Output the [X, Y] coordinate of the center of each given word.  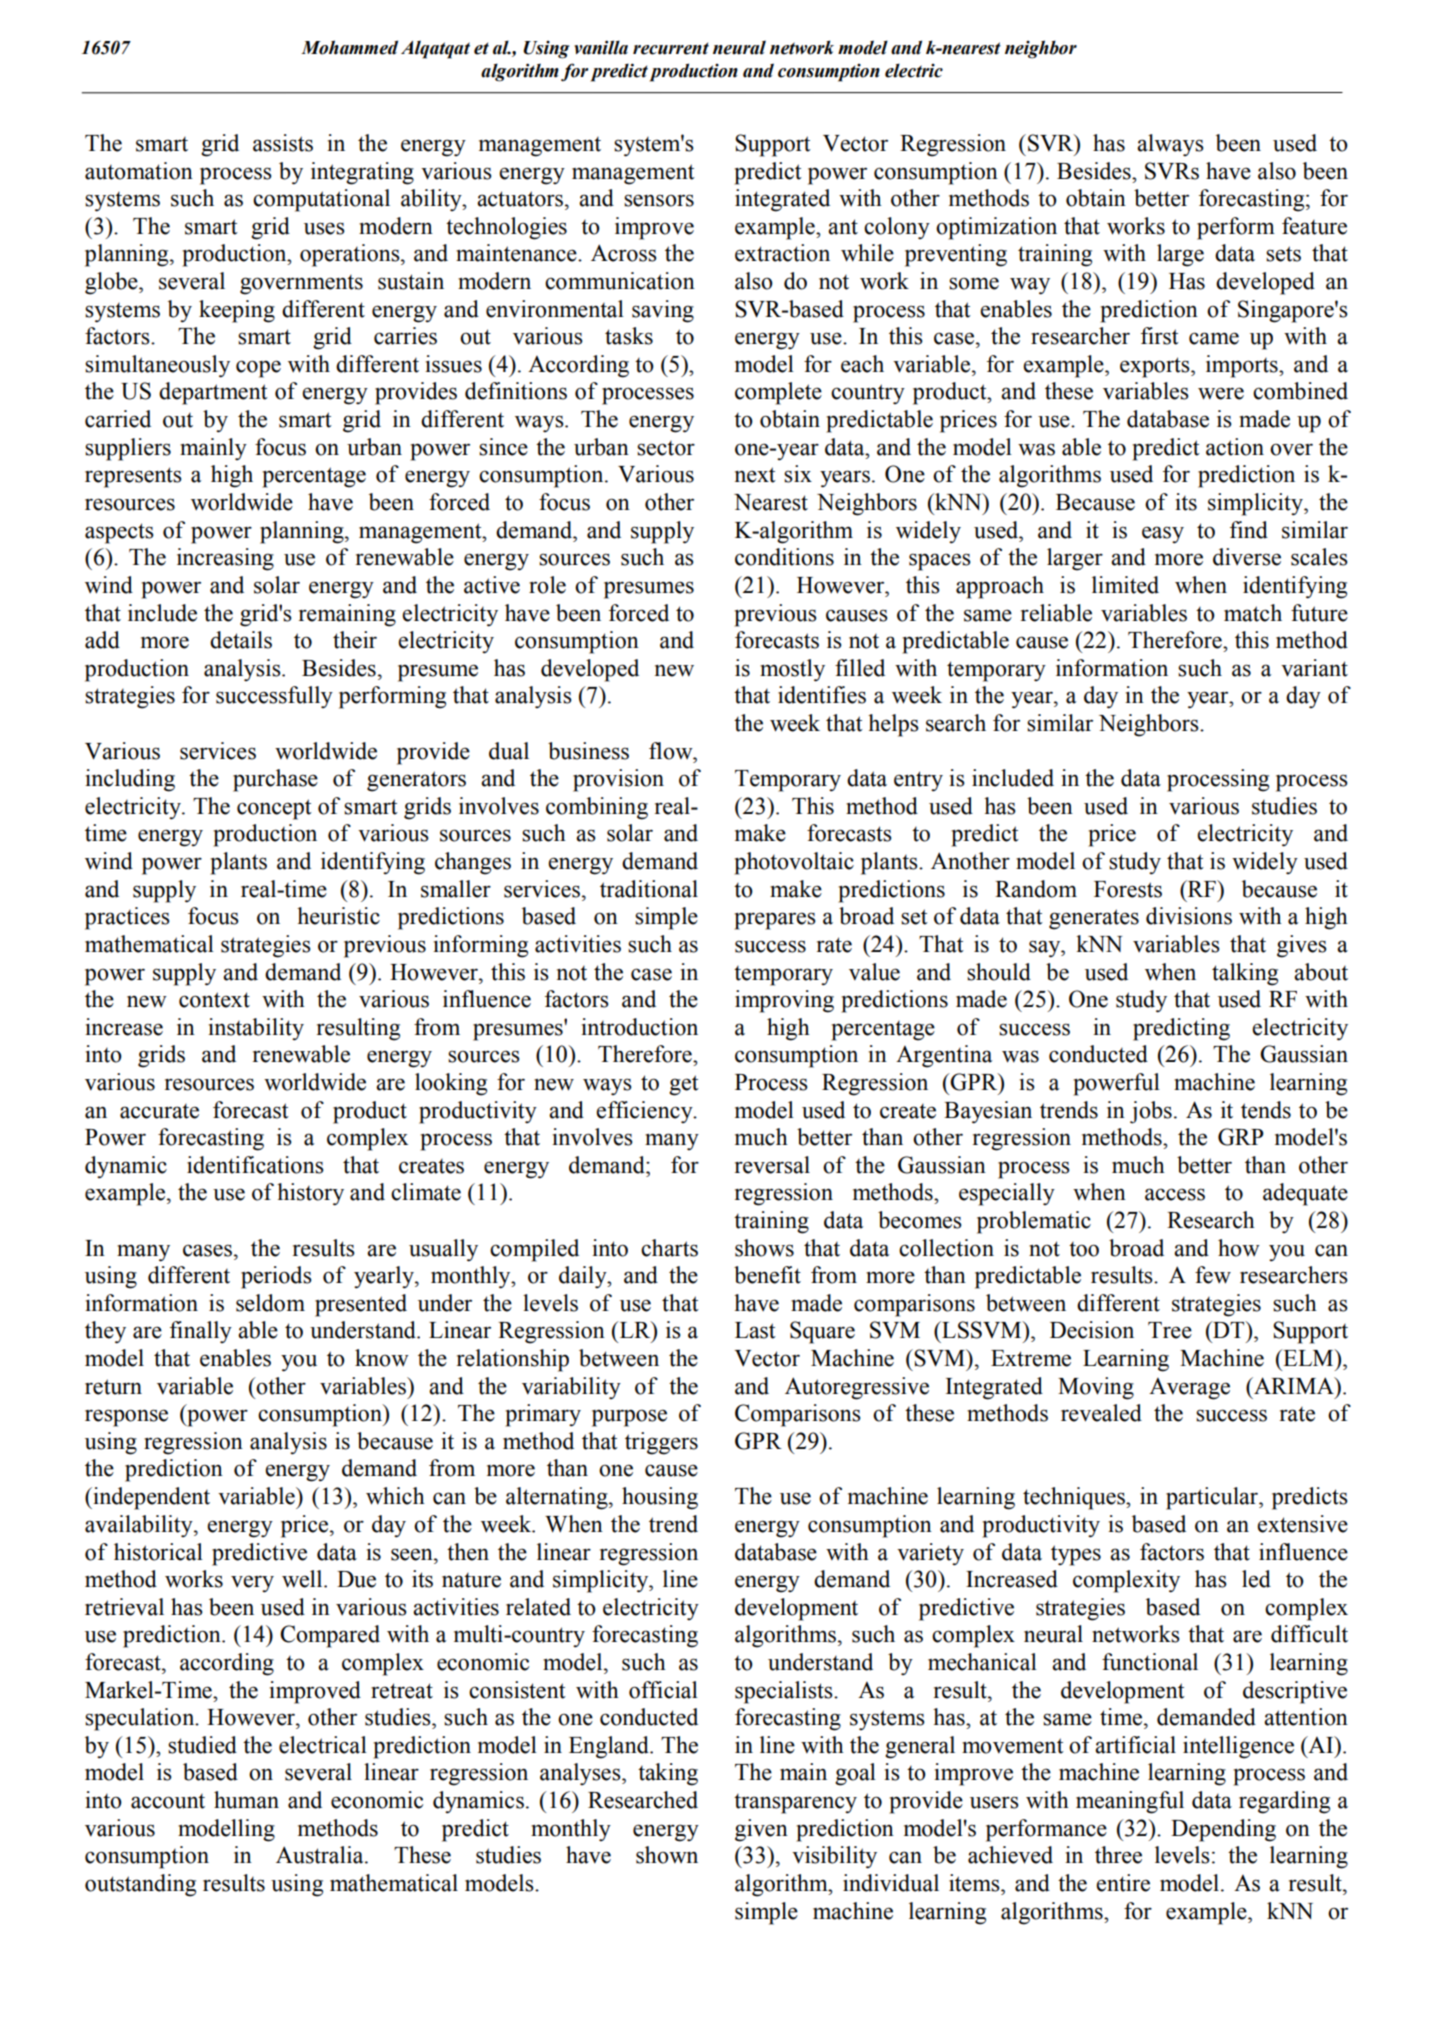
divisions [1189, 916]
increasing [225, 559]
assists [283, 143]
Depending [1223, 1830]
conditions [784, 557]
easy [1163, 535]
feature [1314, 226]
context [214, 1000]
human [246, 1800]
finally [201, 1332]
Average [1189, 1389]
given [761, 1830]
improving [784, 1001]
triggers [661, 1443]
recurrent [671, 48]
